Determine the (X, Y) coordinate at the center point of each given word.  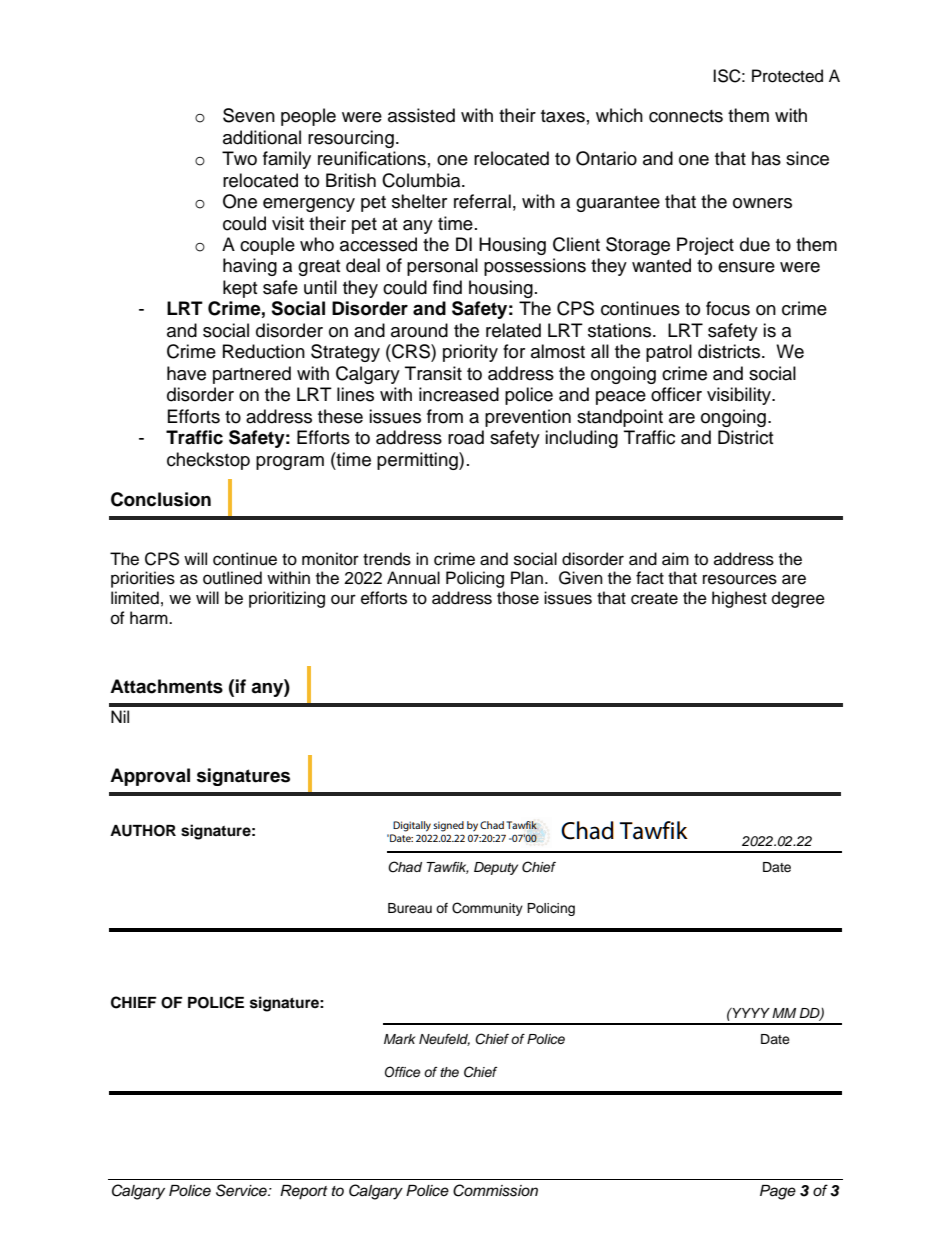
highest (739, 599)
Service (242, 1190)
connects (686, 116)
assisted (421, 115)
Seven (249, 115)
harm (150, 618)
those (518, 598)
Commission (495, 1190)
